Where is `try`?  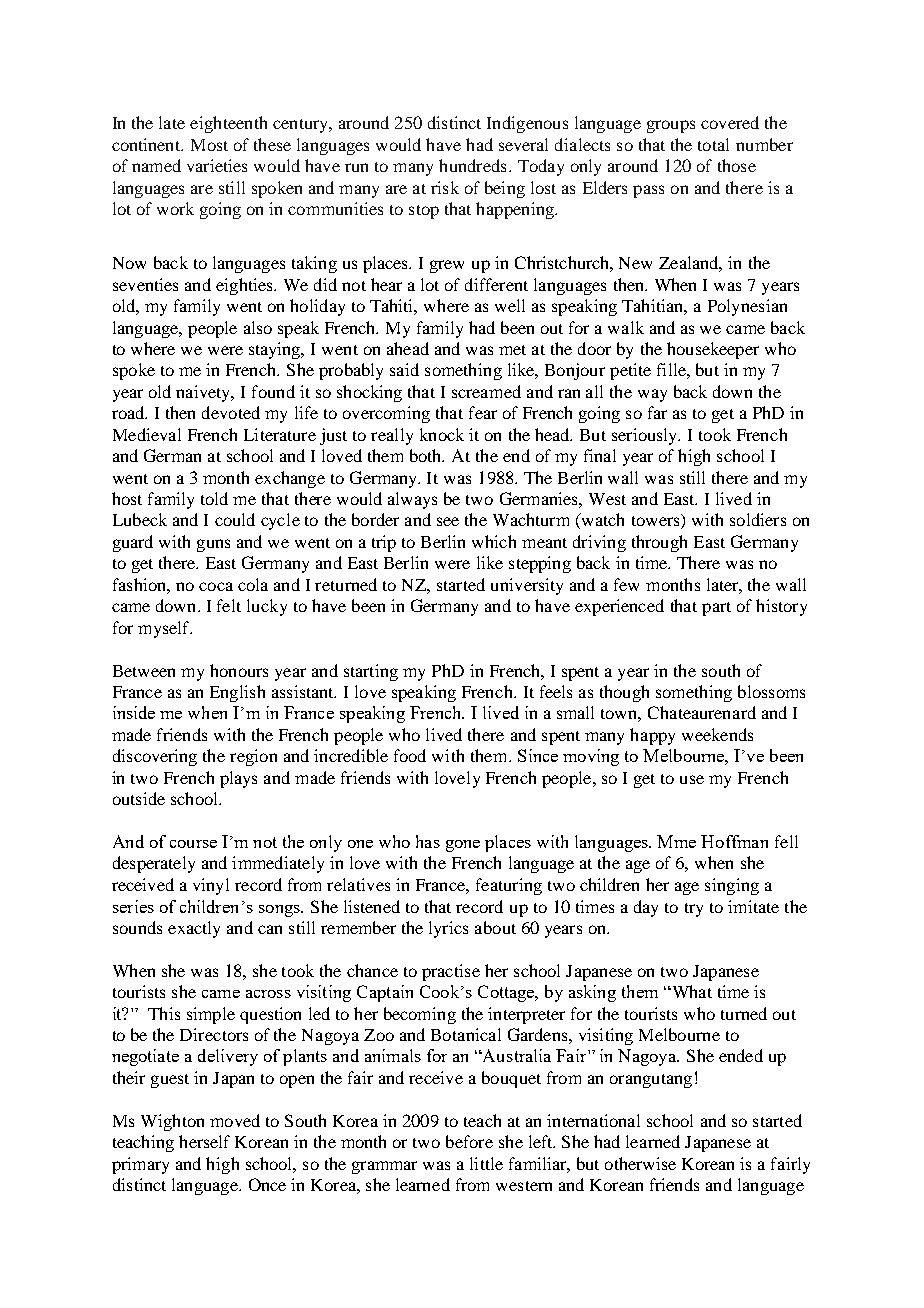
try is located at coordinates (694, 910).
